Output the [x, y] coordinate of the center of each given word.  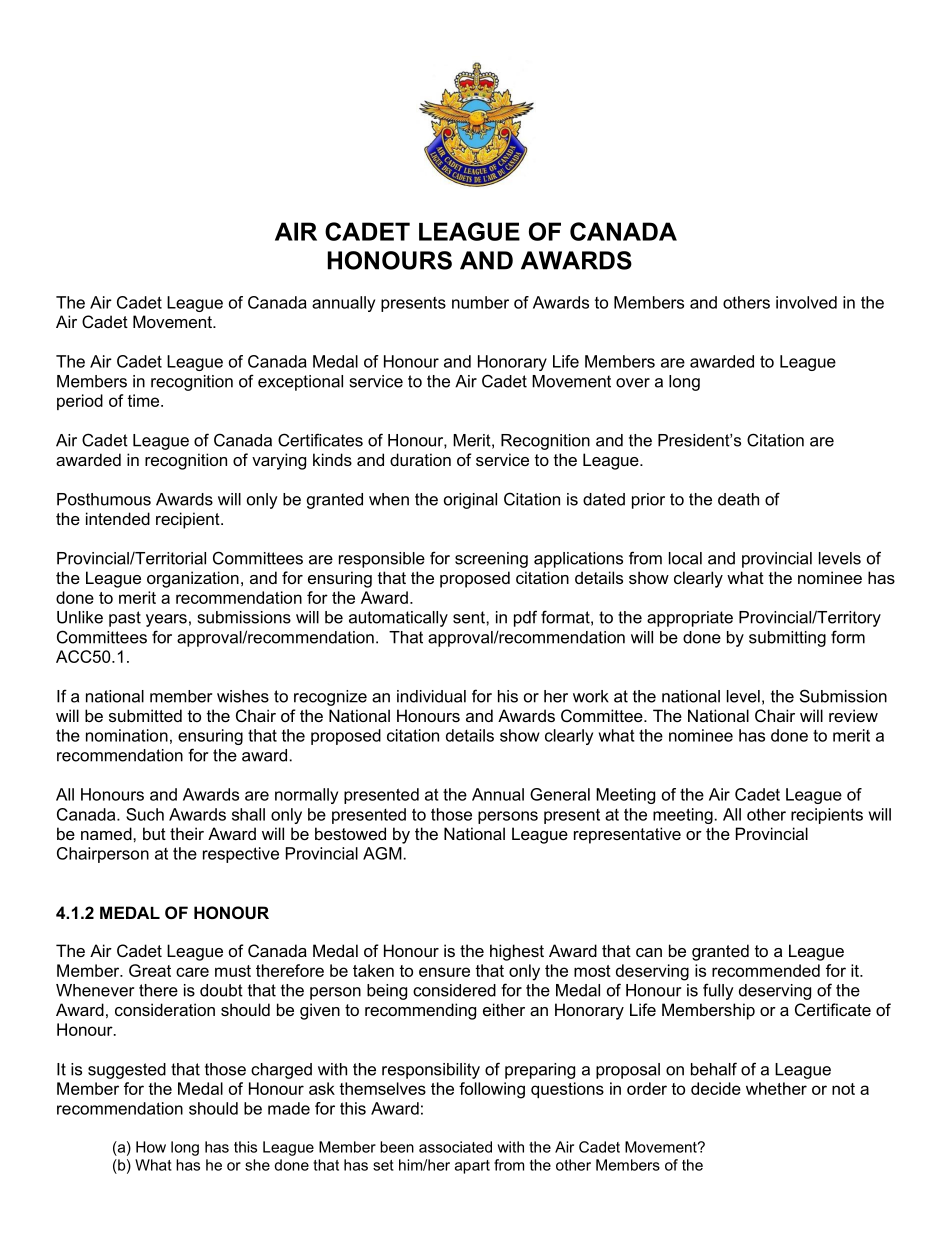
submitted [145, 715]
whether [776, 1088]
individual [431, 696]
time [144, 400]
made [289, 1108]
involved [806, 302]
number [480, 302]
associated [455, 1147]
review [853, 715]
